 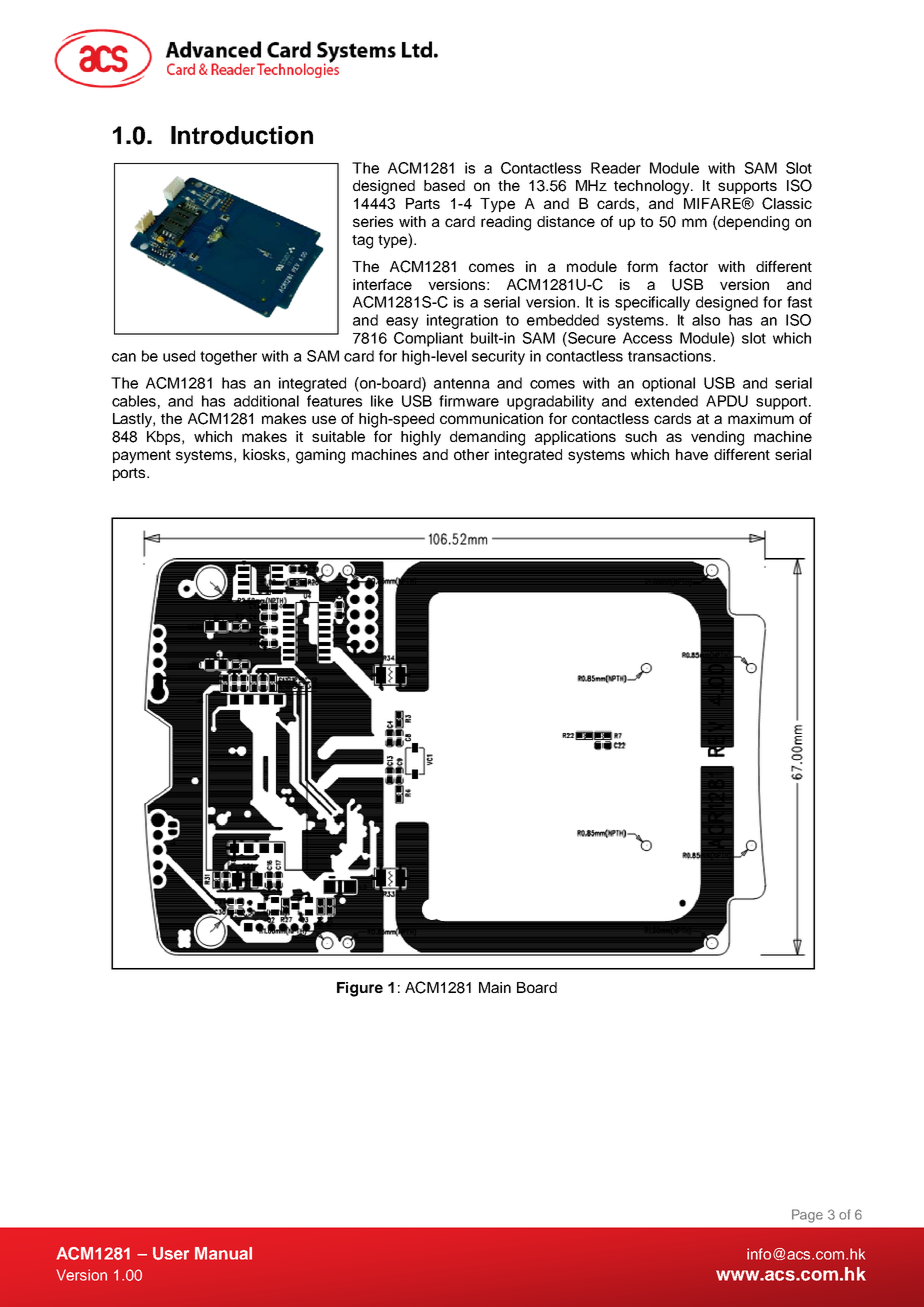 What do you see at coordinates (787, 203) in the document?
I see `Classic` at bounding box center [787, 203].
